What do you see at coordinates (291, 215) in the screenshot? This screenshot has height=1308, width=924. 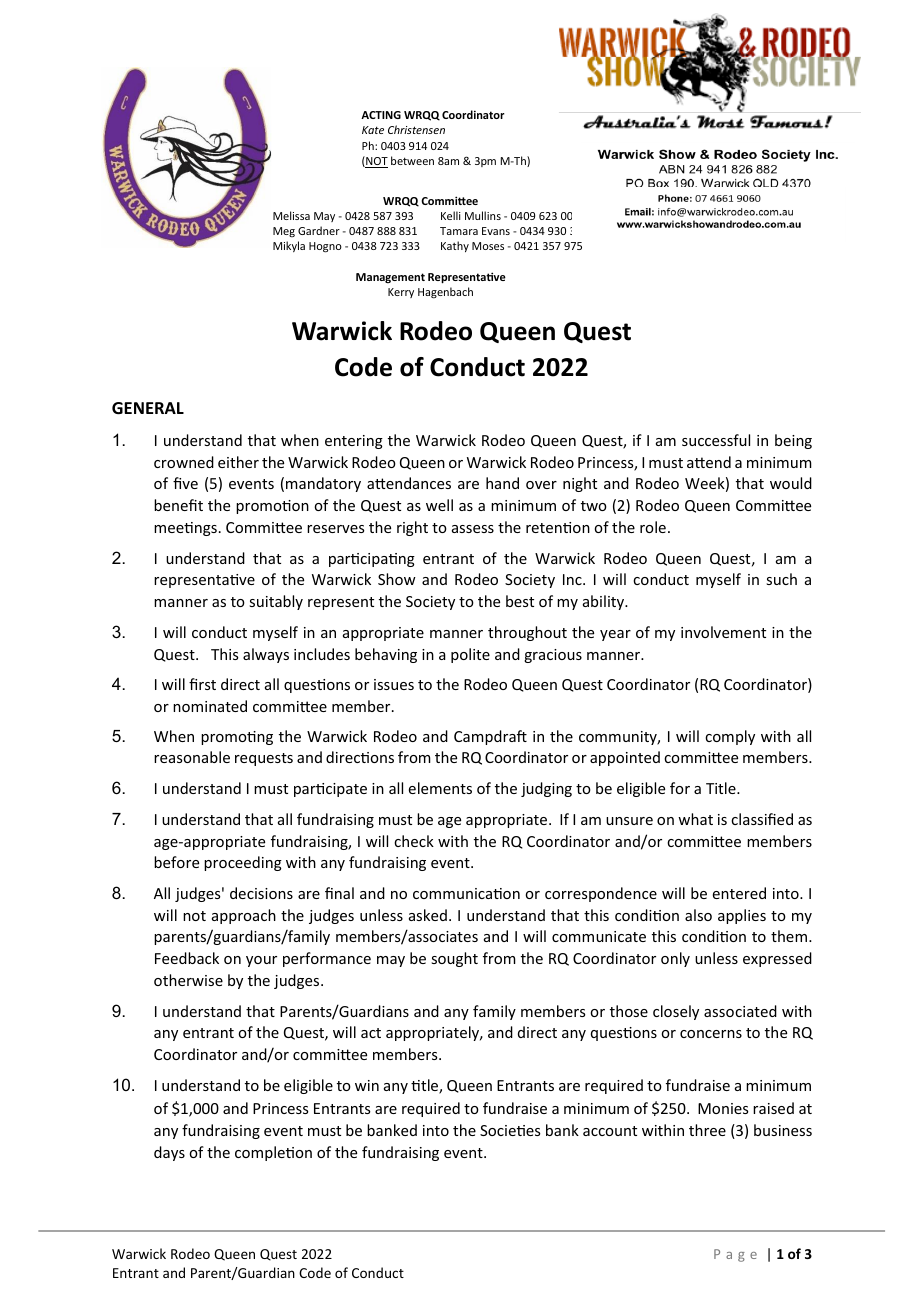 I see `Melissa` at bounding box center [291, 215].
